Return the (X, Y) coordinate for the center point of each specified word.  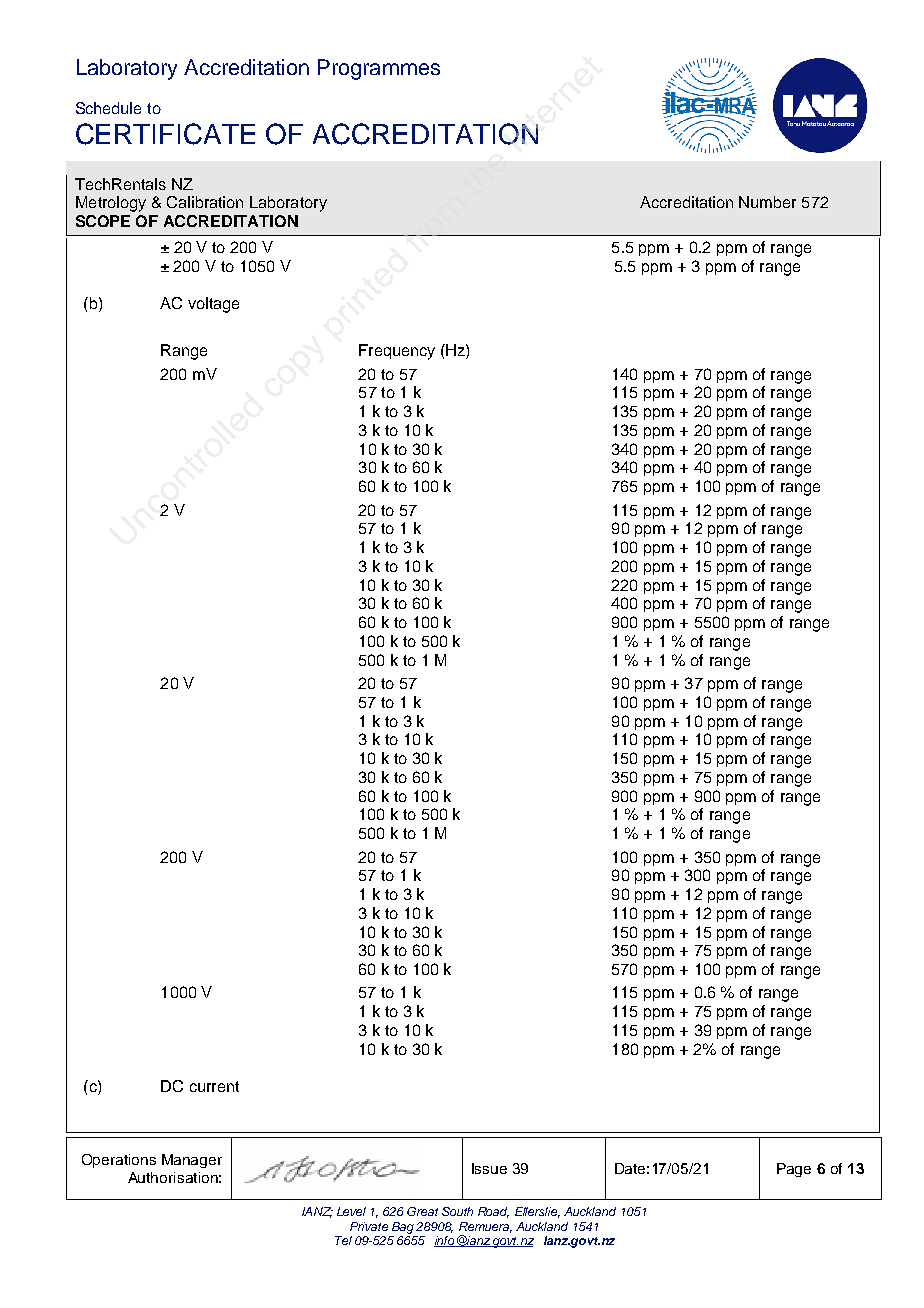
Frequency (397, 352)
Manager (192, 1161)
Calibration (205, 202)
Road (493, 1212)
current (214, 1086)
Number (767, 202)
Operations (119, 1161)
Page (794, 1170)
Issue (489, 1168)
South (457, 1211)
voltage (213, 305)
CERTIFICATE (165, 134)
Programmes (379, 69)
